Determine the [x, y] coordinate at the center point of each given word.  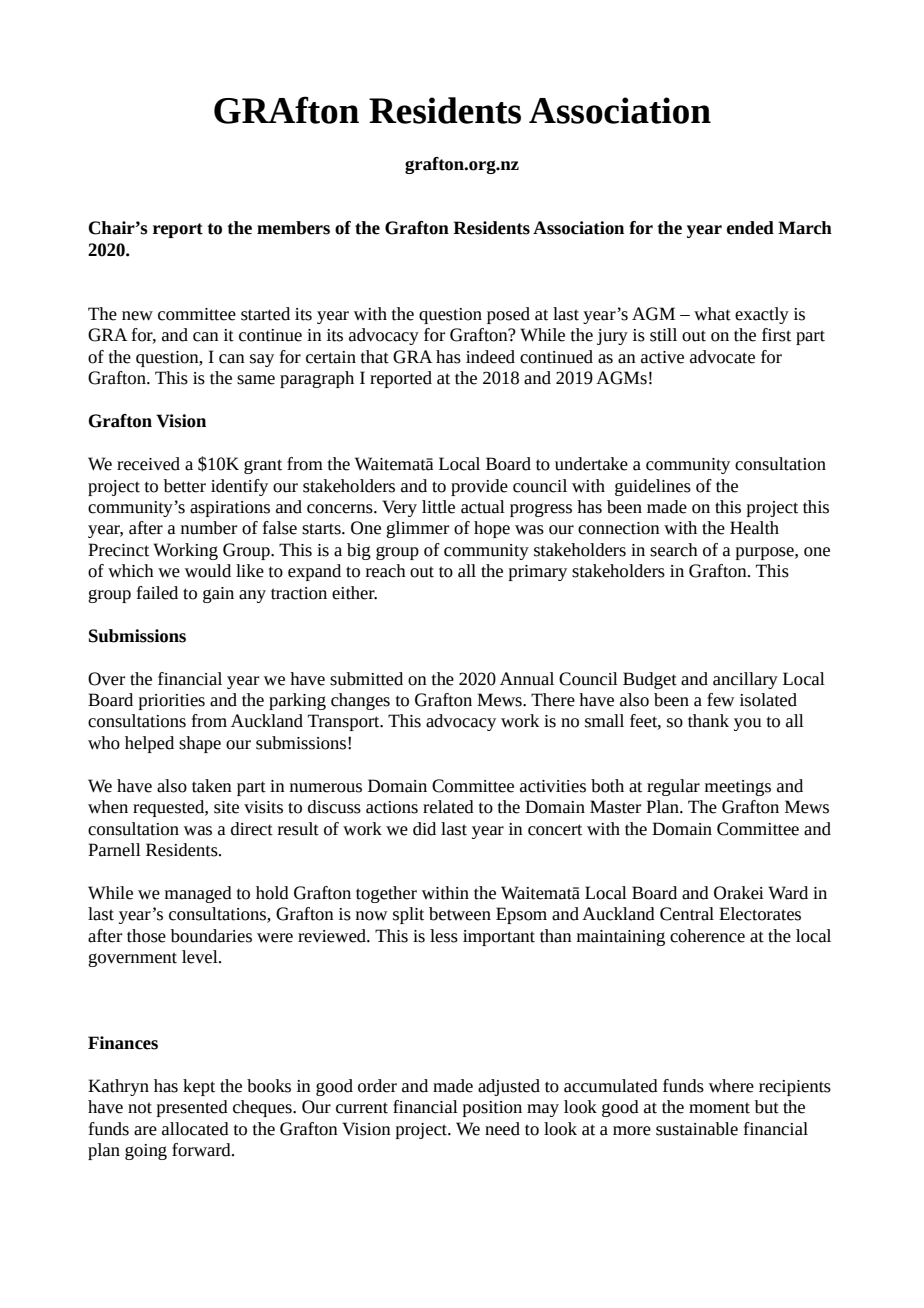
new [137, 316]
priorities [172, 702]
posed [508, 315]
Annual [527, 679]
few [721, 700]
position [492, 1109]
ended [750, 228]
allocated [195, 1129]
